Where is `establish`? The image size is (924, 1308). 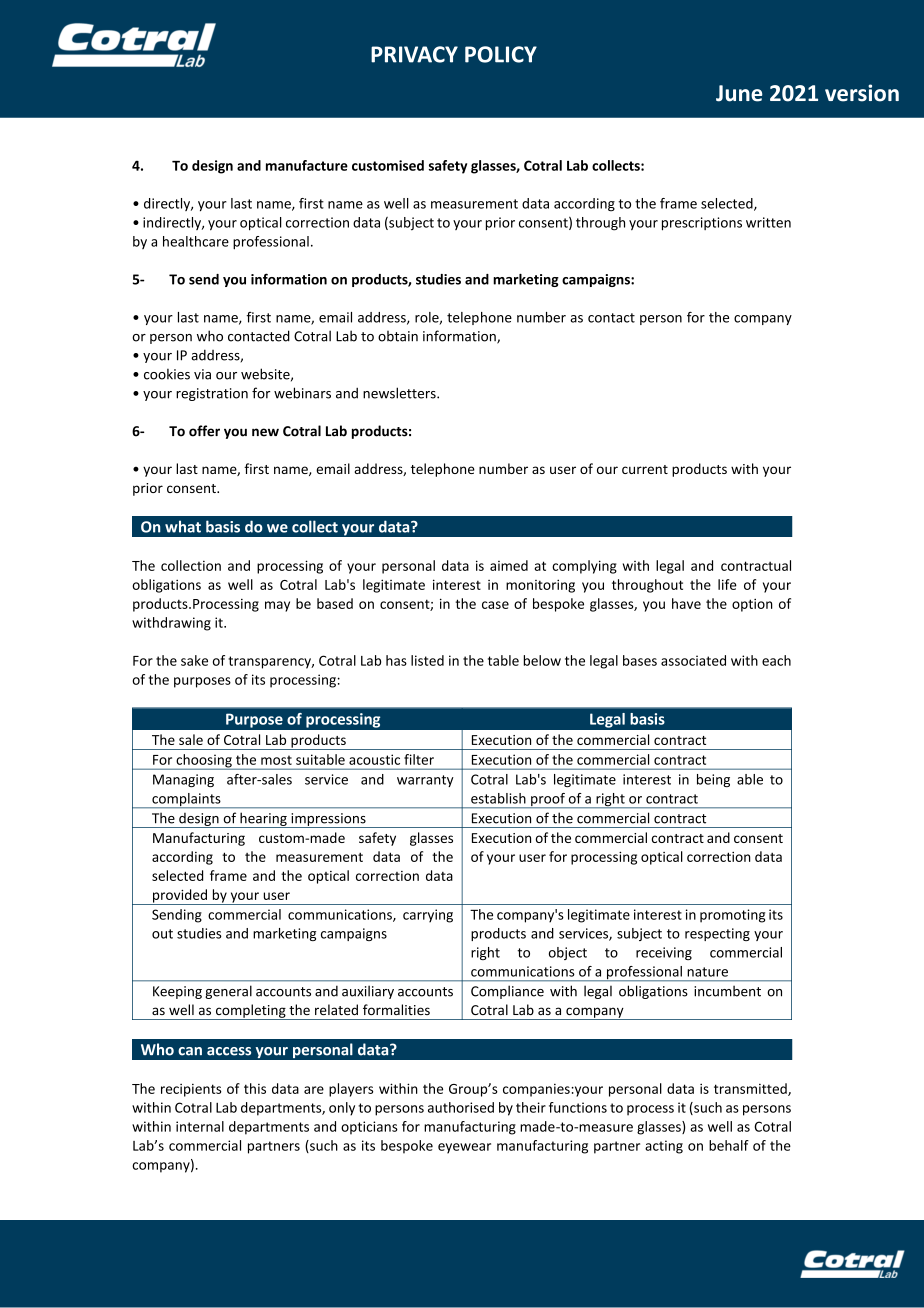
establish is located at coordinates (498, 798).
